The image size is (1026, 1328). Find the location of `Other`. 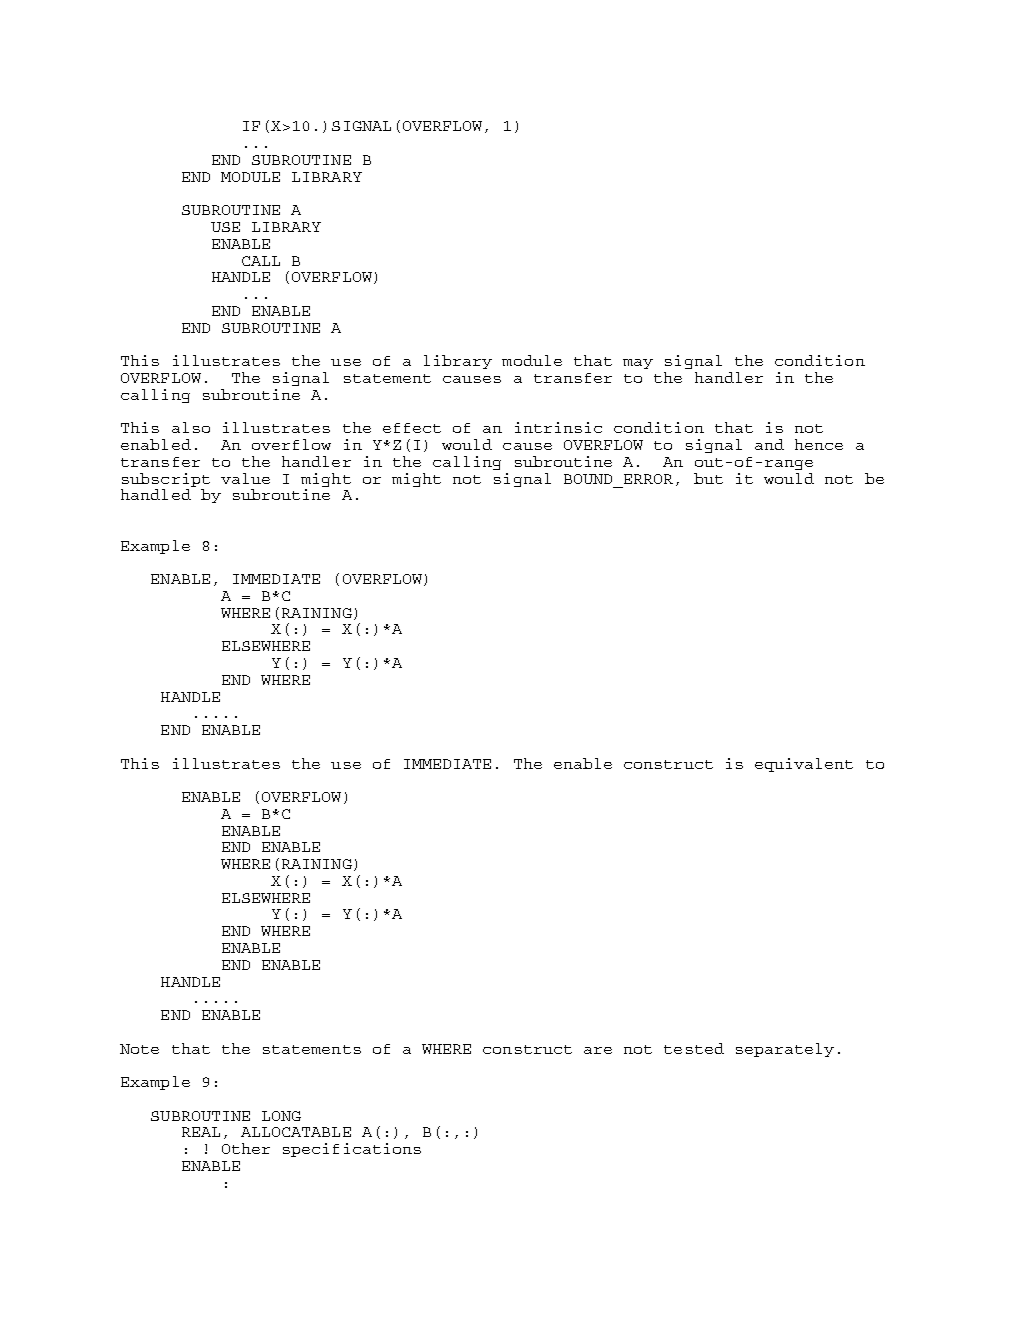

Other is located at coordinates (246, 1148).
